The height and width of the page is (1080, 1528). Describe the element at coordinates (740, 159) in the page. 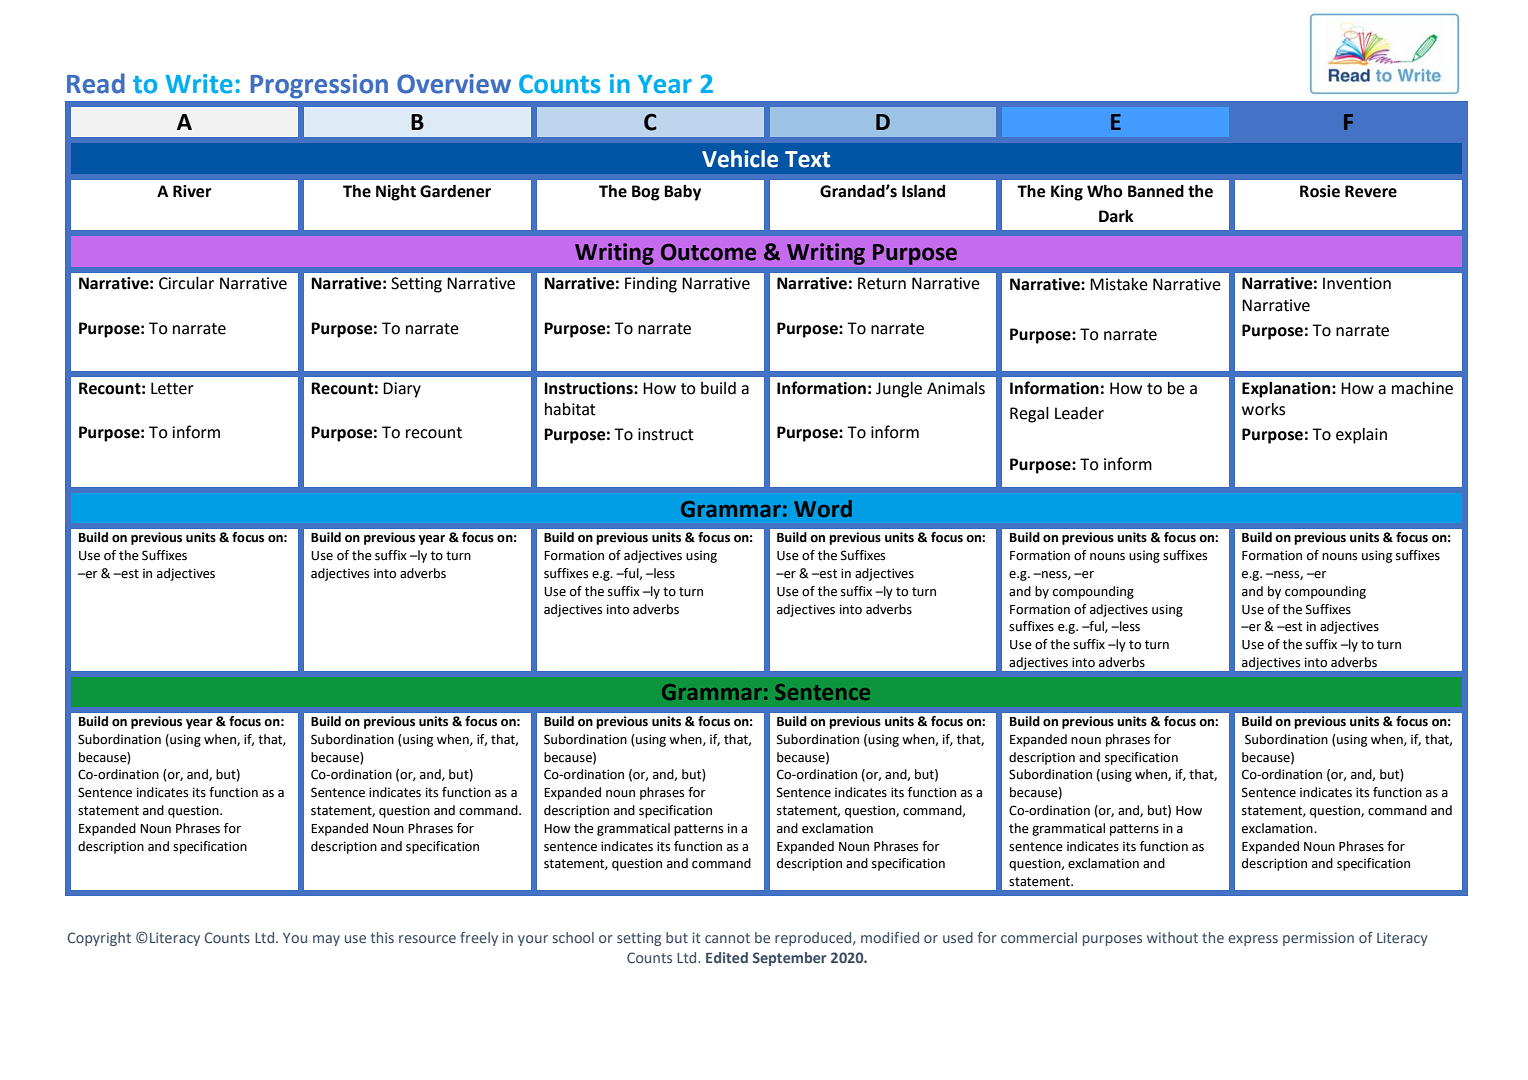

I see `Vehicle` at that location.
